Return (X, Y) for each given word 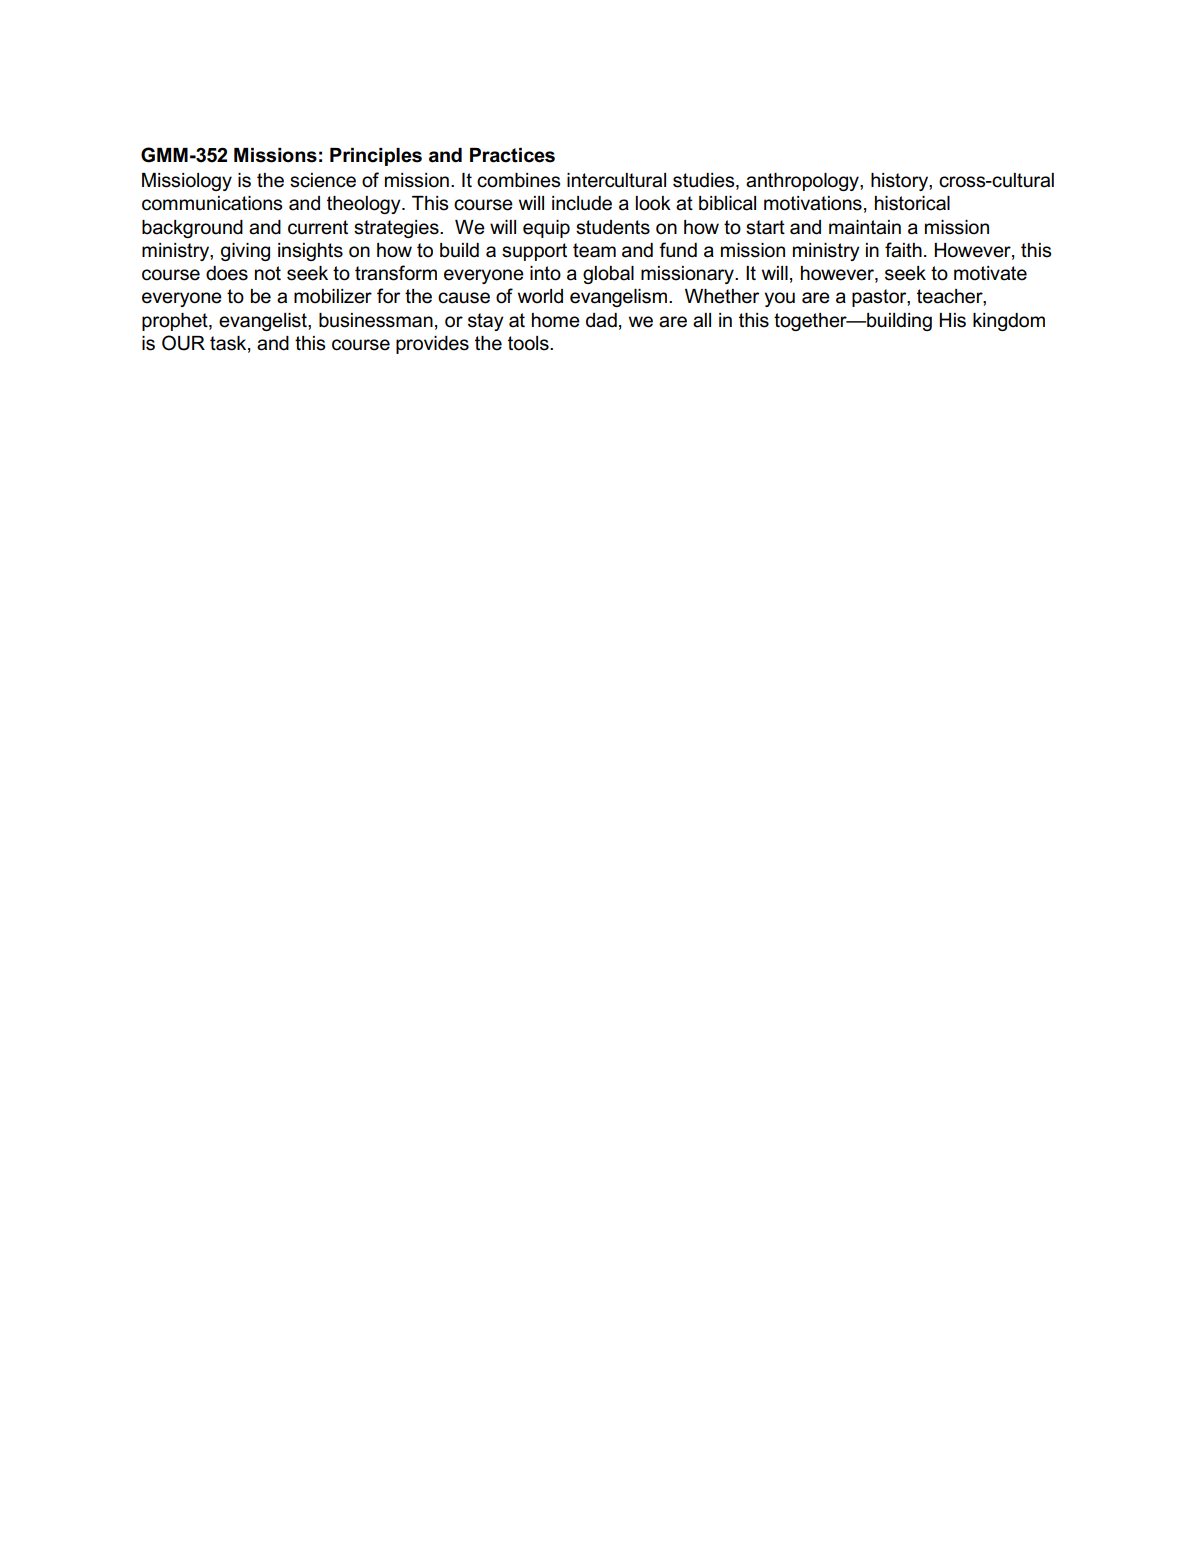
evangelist (264, 322)
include (582, 203)
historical (912, 203)
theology (365, 205)
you (779, 299)
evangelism (618, 298)
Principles (376, 157)
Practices (512, 155)
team (594, 250)
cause (464, 298)
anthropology (803, 182)
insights (310, 252)
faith (903, 250)
